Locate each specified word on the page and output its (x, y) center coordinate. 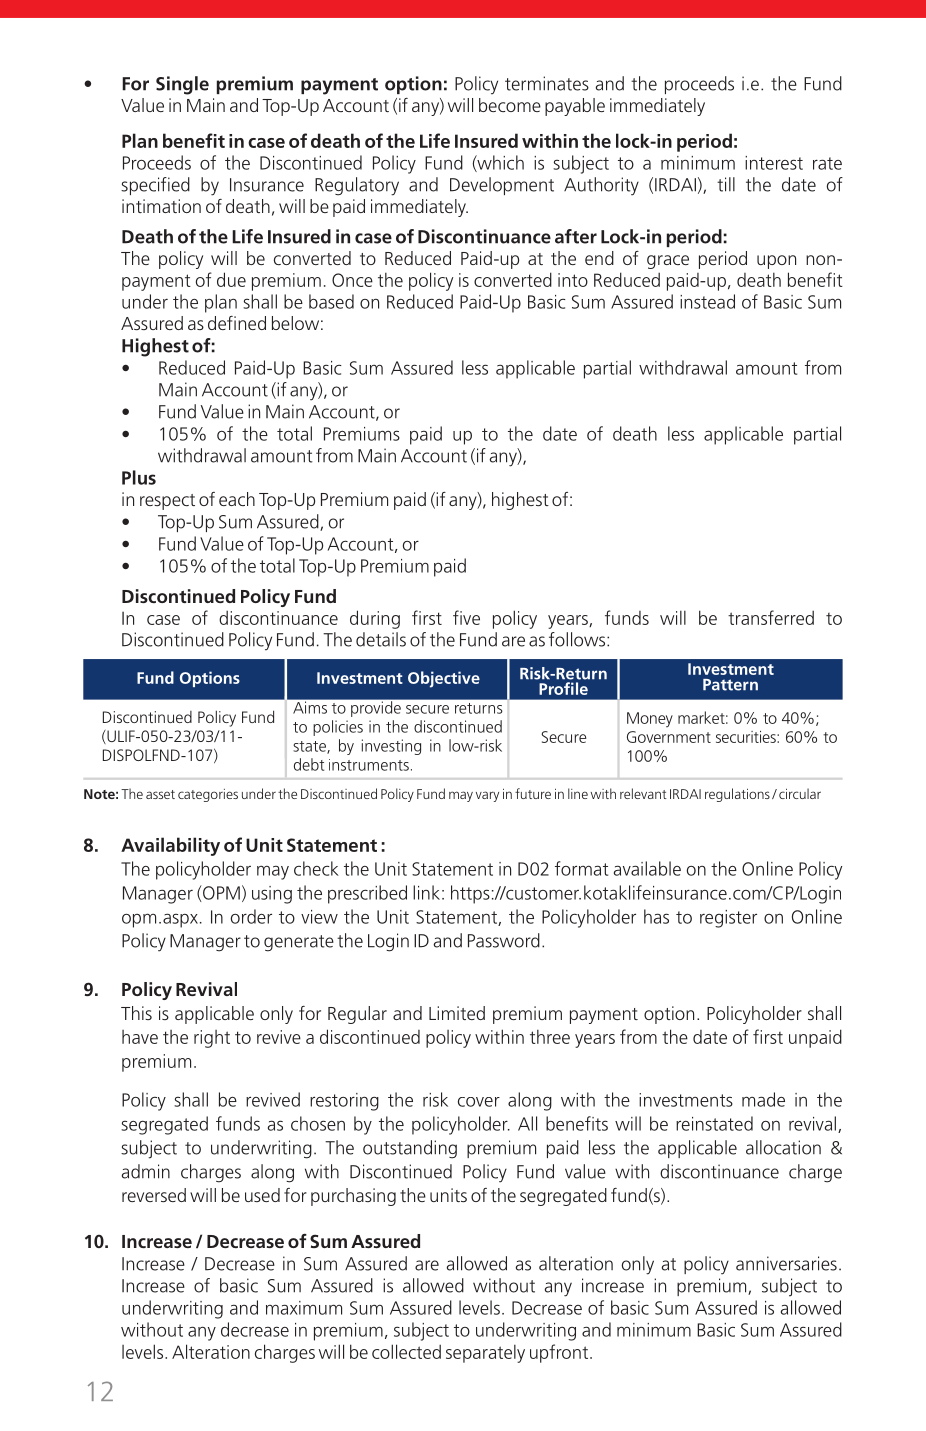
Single (182, 85)
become (510, 105)
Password (504, 940)
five (466, 617)
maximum (304, 1308)
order (251, 916)
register (728, 919)
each (237, 499)
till (726, 184)
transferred (771, 617)
